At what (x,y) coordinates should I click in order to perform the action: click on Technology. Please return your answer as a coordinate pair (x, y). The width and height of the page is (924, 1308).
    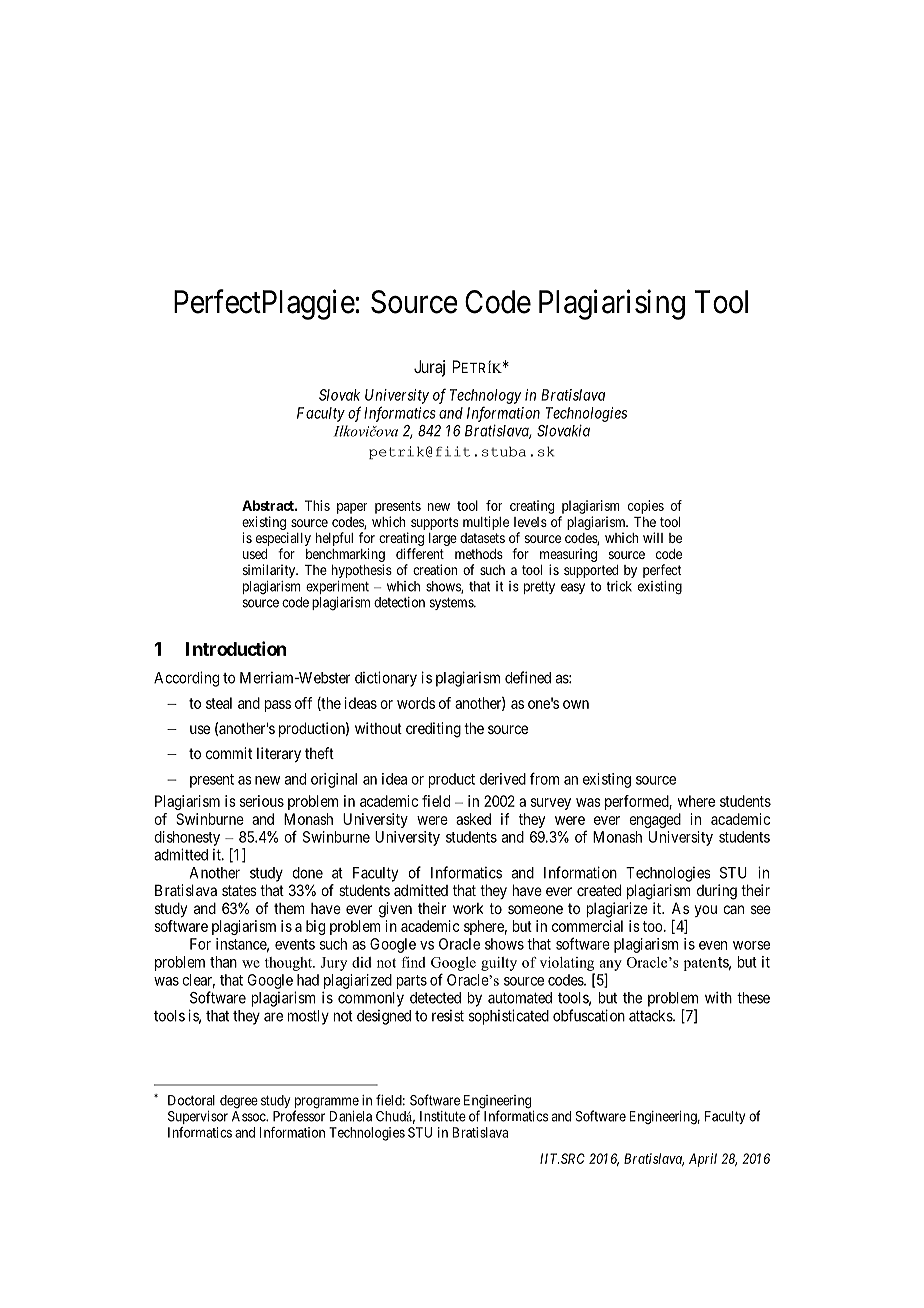
    Looking at the image, I should click on (485, 396).
